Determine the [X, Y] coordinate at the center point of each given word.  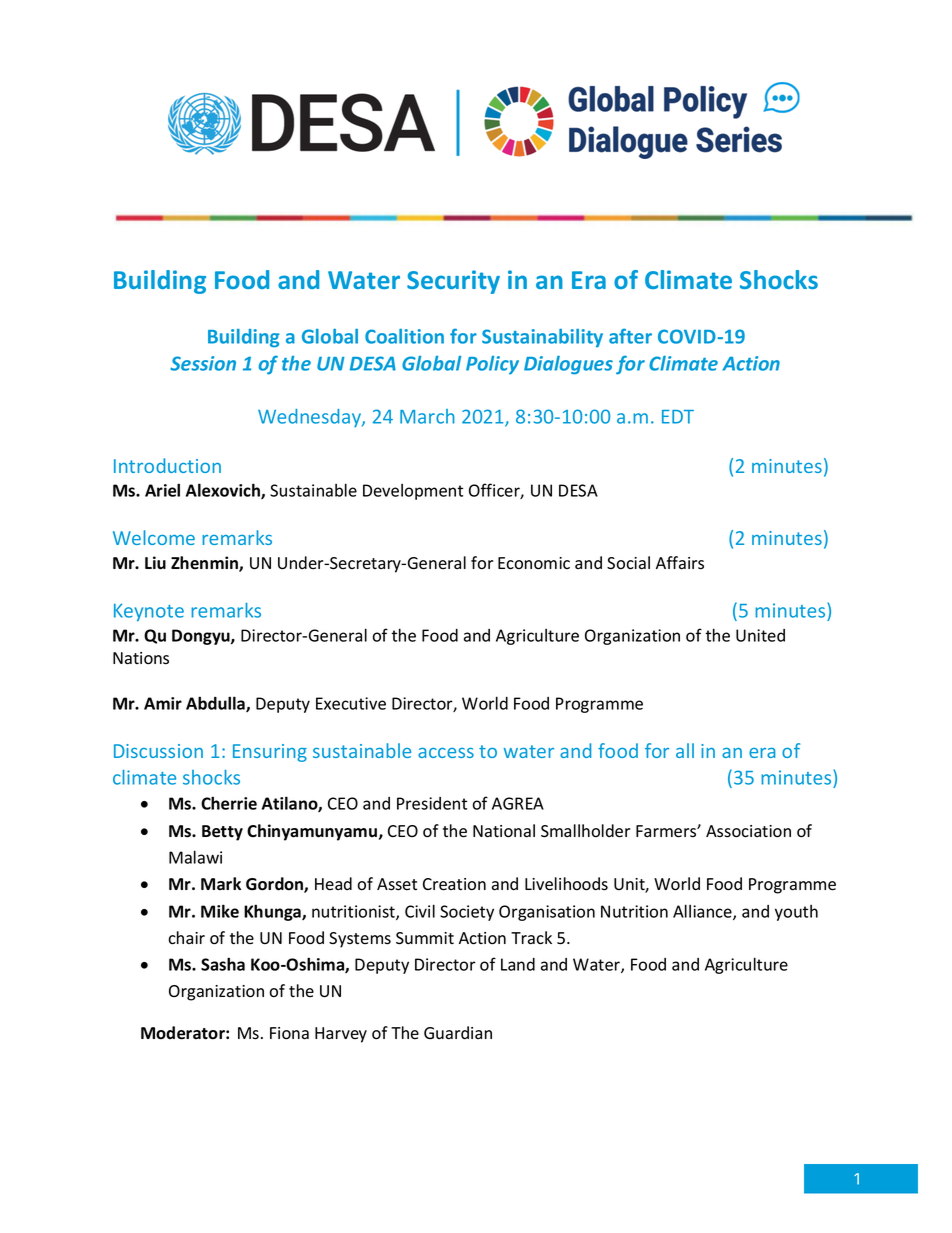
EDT [678, 417]
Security [453, 282]
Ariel [162, 490]
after [630, 336]
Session [203, 363]
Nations [141, 658]
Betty [222, 833]
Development [413, 492]
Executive [351, 703]
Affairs [680, 563]
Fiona [289, 1033]
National [504, 831]
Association [748, 831]
